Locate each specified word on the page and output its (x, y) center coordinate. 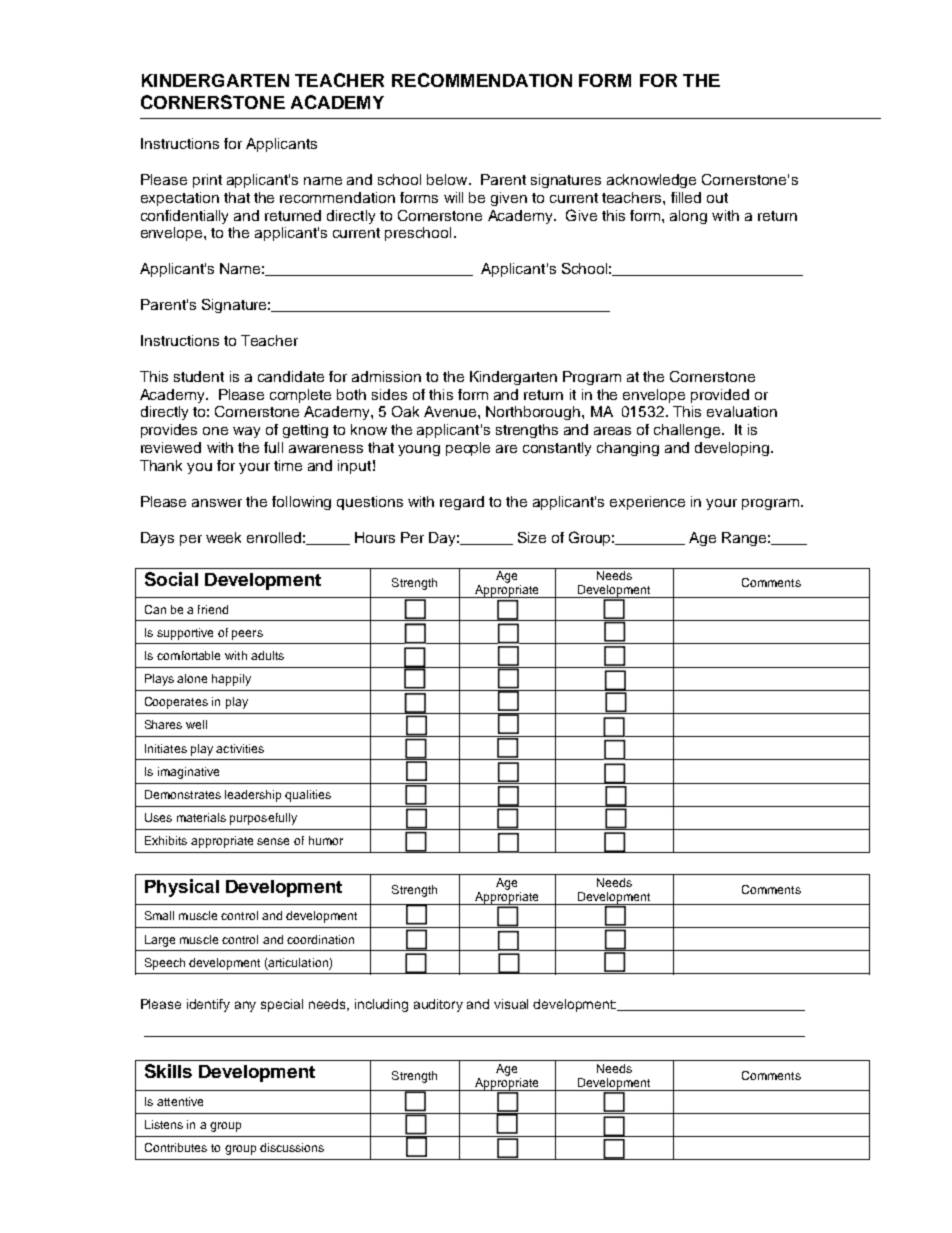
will (453, 197)
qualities (308, 796)
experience (647, 503)
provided (720, 396)
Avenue (451, 411)
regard (462, 503)
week (223, 537)
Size (532, 537)
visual (511, 1004)
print (207, 181)
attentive (180, 1101)
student (199, 376)
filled (686, 197)
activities (240, 748)
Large (160, 941)
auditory (438, 1005)
